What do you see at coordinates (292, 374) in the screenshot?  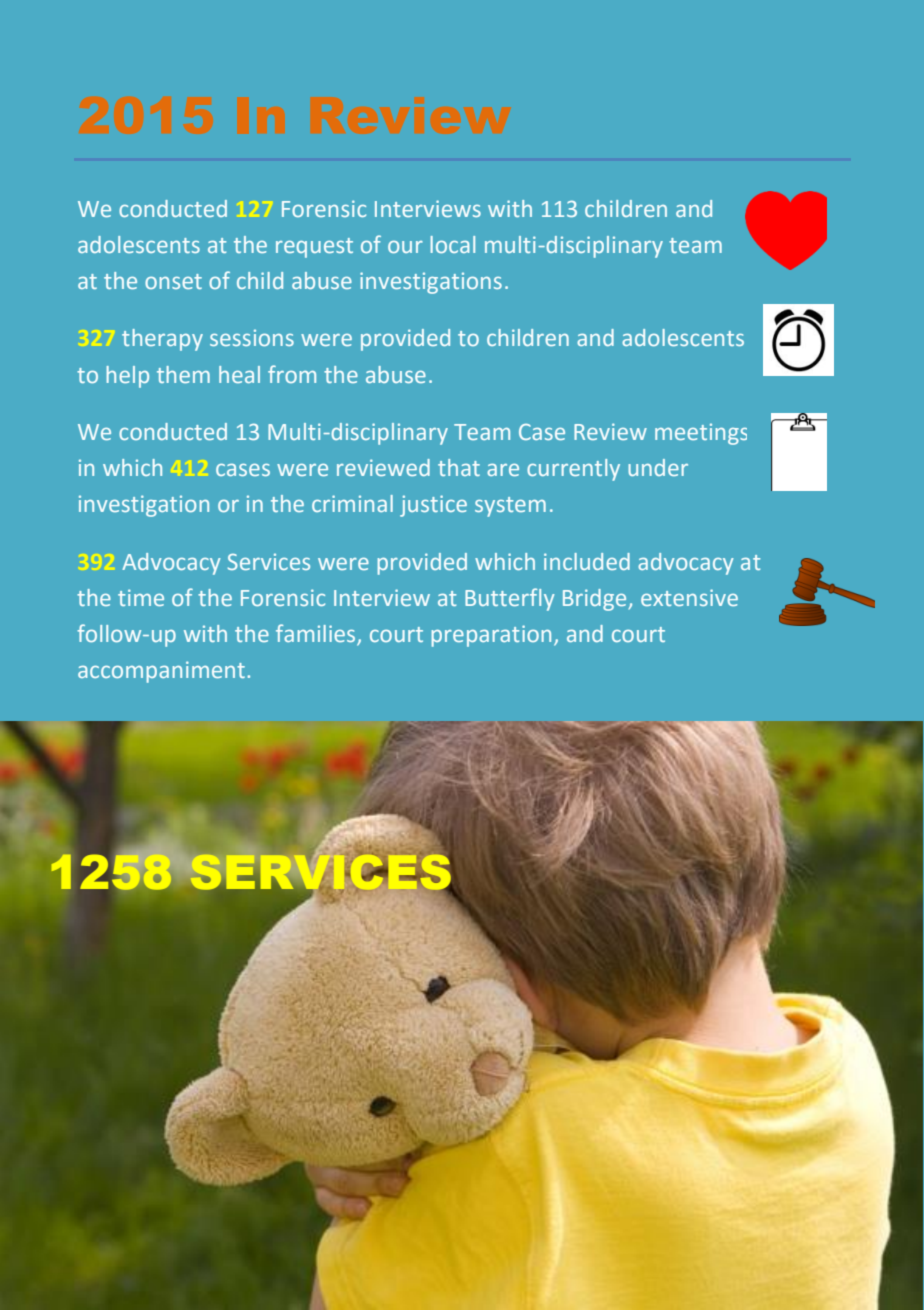 I see `from` at bounding box center [292, 374].
